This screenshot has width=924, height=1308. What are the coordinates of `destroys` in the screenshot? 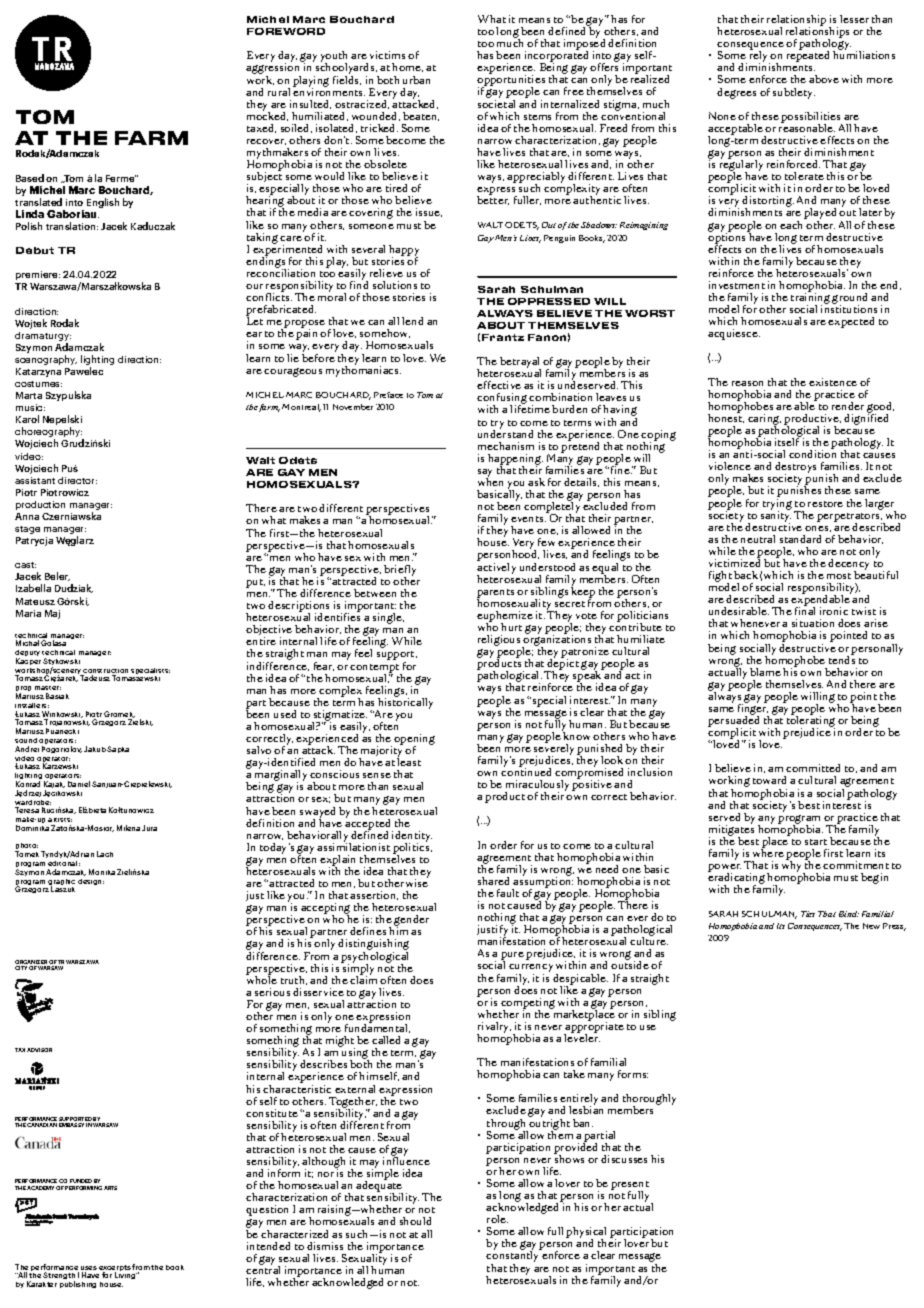 It's located at (795, 468).
